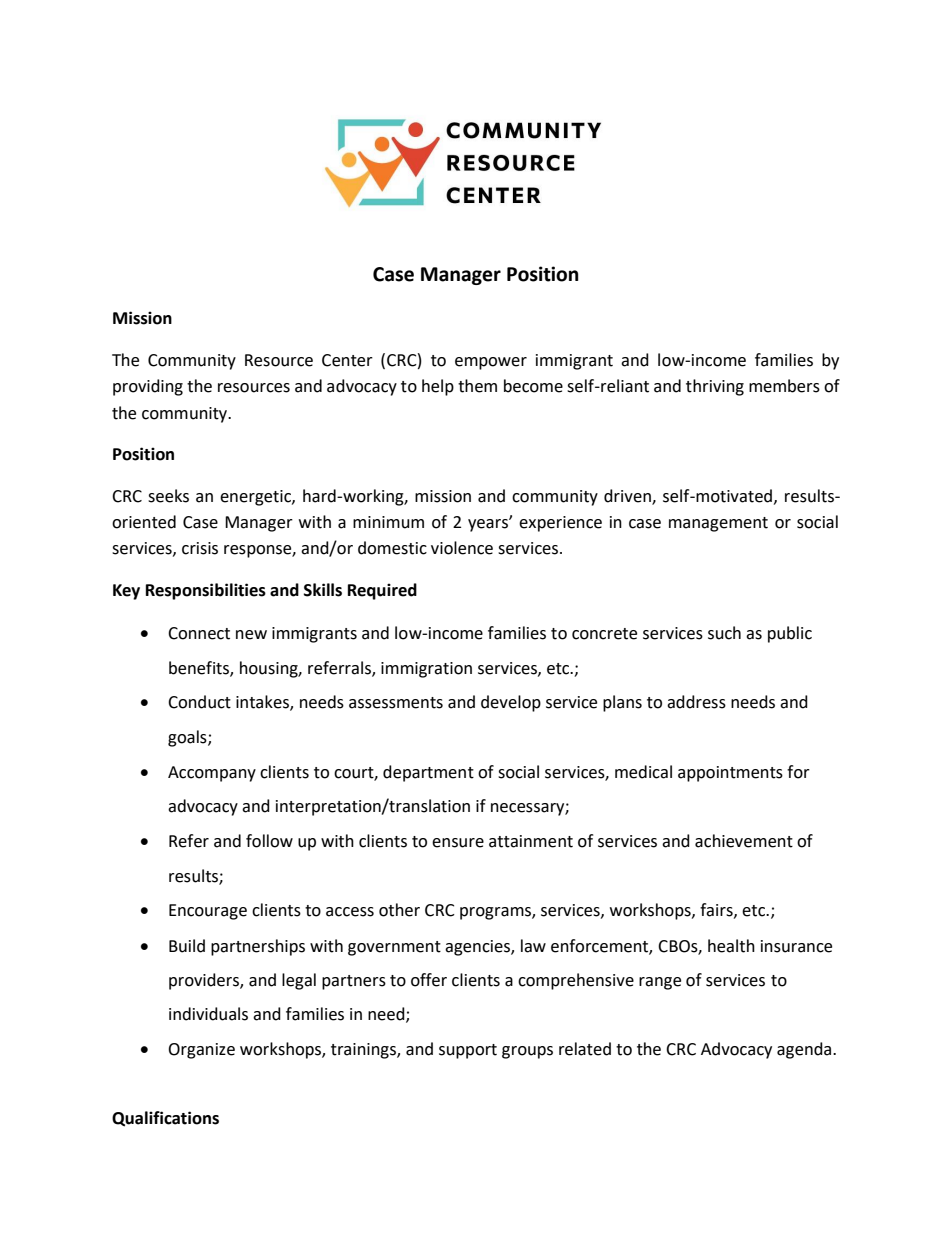 This image has width=952, height=1233. I want to click on achievement, so click(744, 841).
